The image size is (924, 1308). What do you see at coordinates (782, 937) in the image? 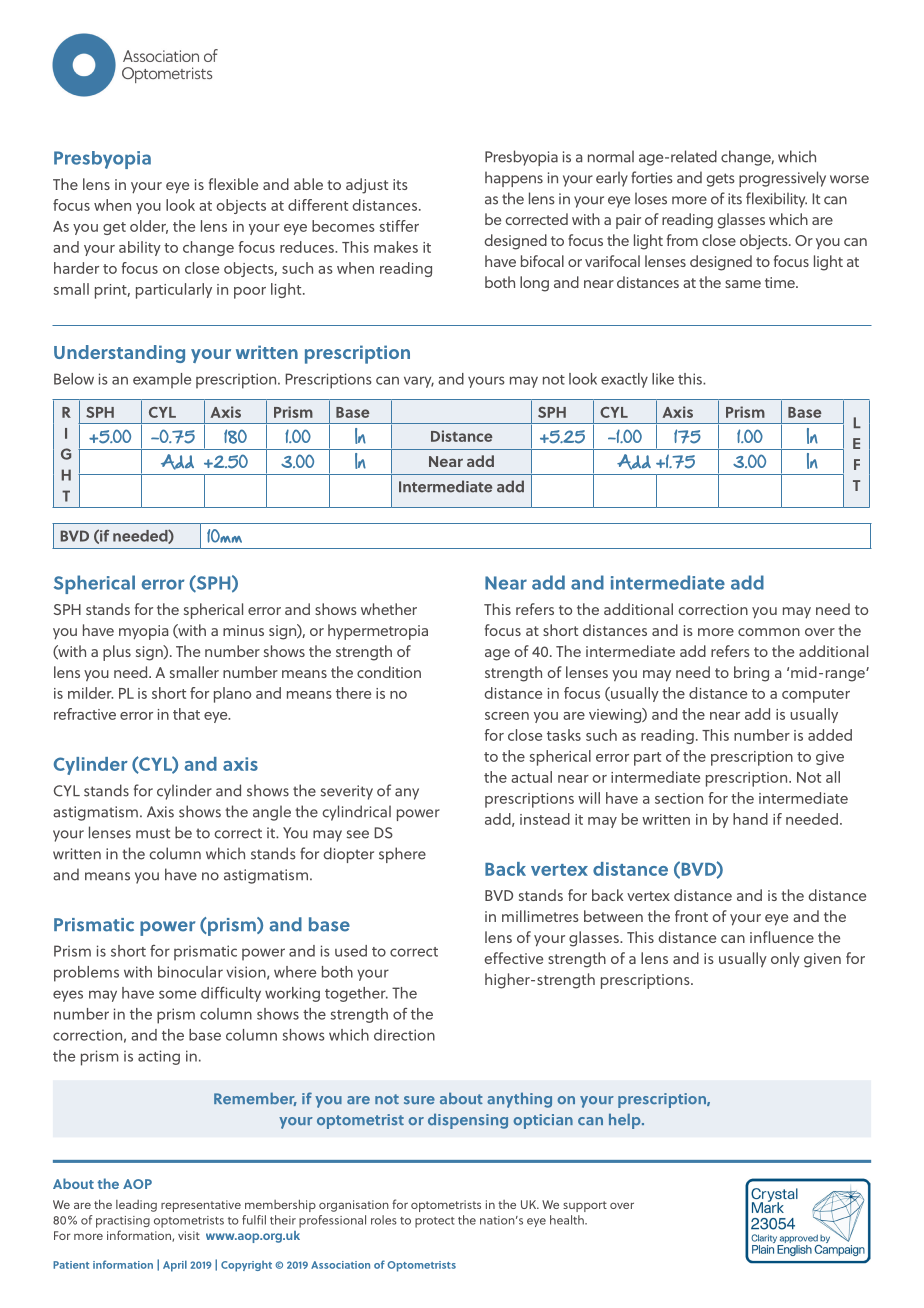
I see `influence` at bounding box center [782, 937].
